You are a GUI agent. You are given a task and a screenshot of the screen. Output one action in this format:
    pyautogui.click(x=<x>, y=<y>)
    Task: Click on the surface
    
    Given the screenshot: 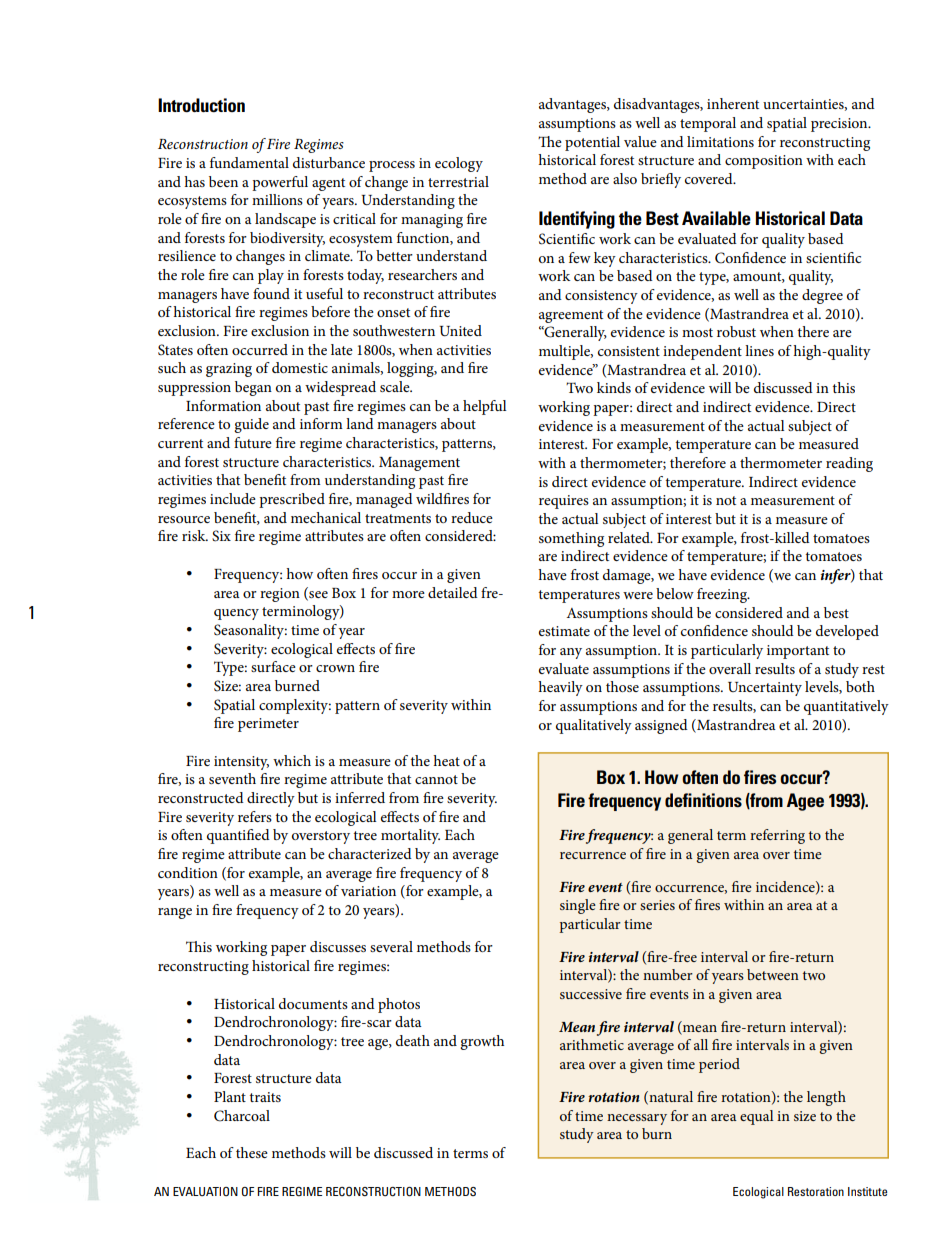 What is the action you would take?
    pyautogui.click(x=273, y=666)
